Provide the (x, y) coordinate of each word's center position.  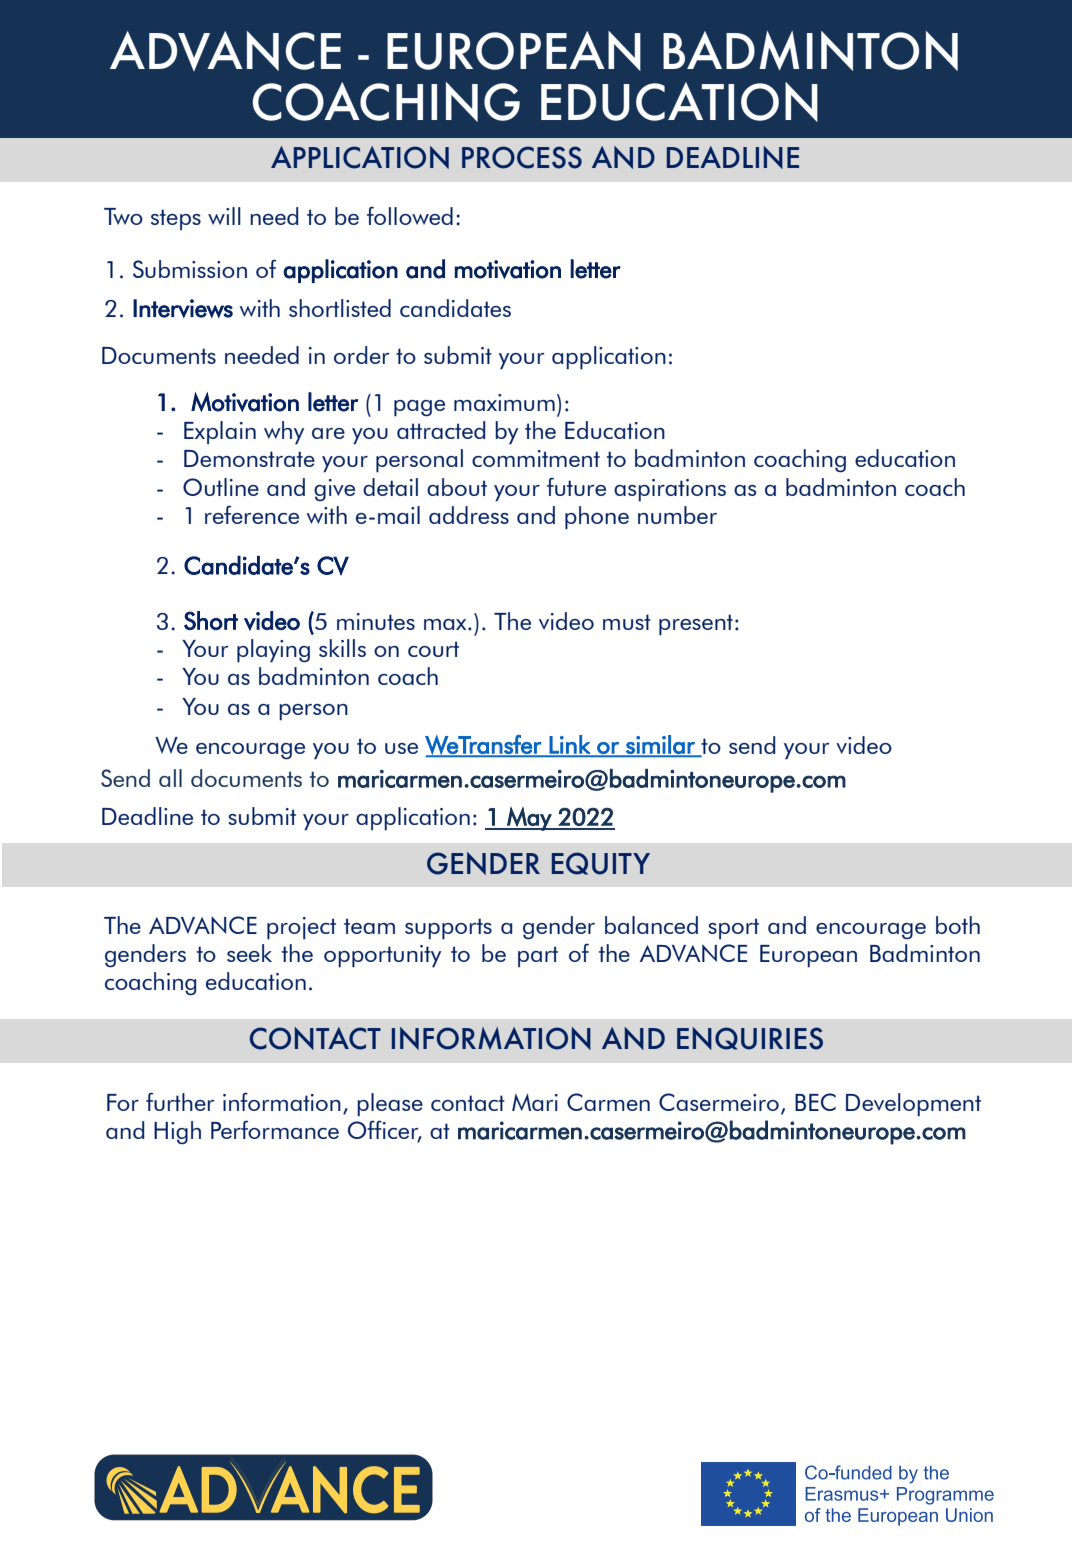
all (170, 778)
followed (410, 215)
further (180, 1101)
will (224, 216)
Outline (221, 487)
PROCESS (522, 157)
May (529, 819)
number (677, 515)
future (576, 486)
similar (660, 745)
